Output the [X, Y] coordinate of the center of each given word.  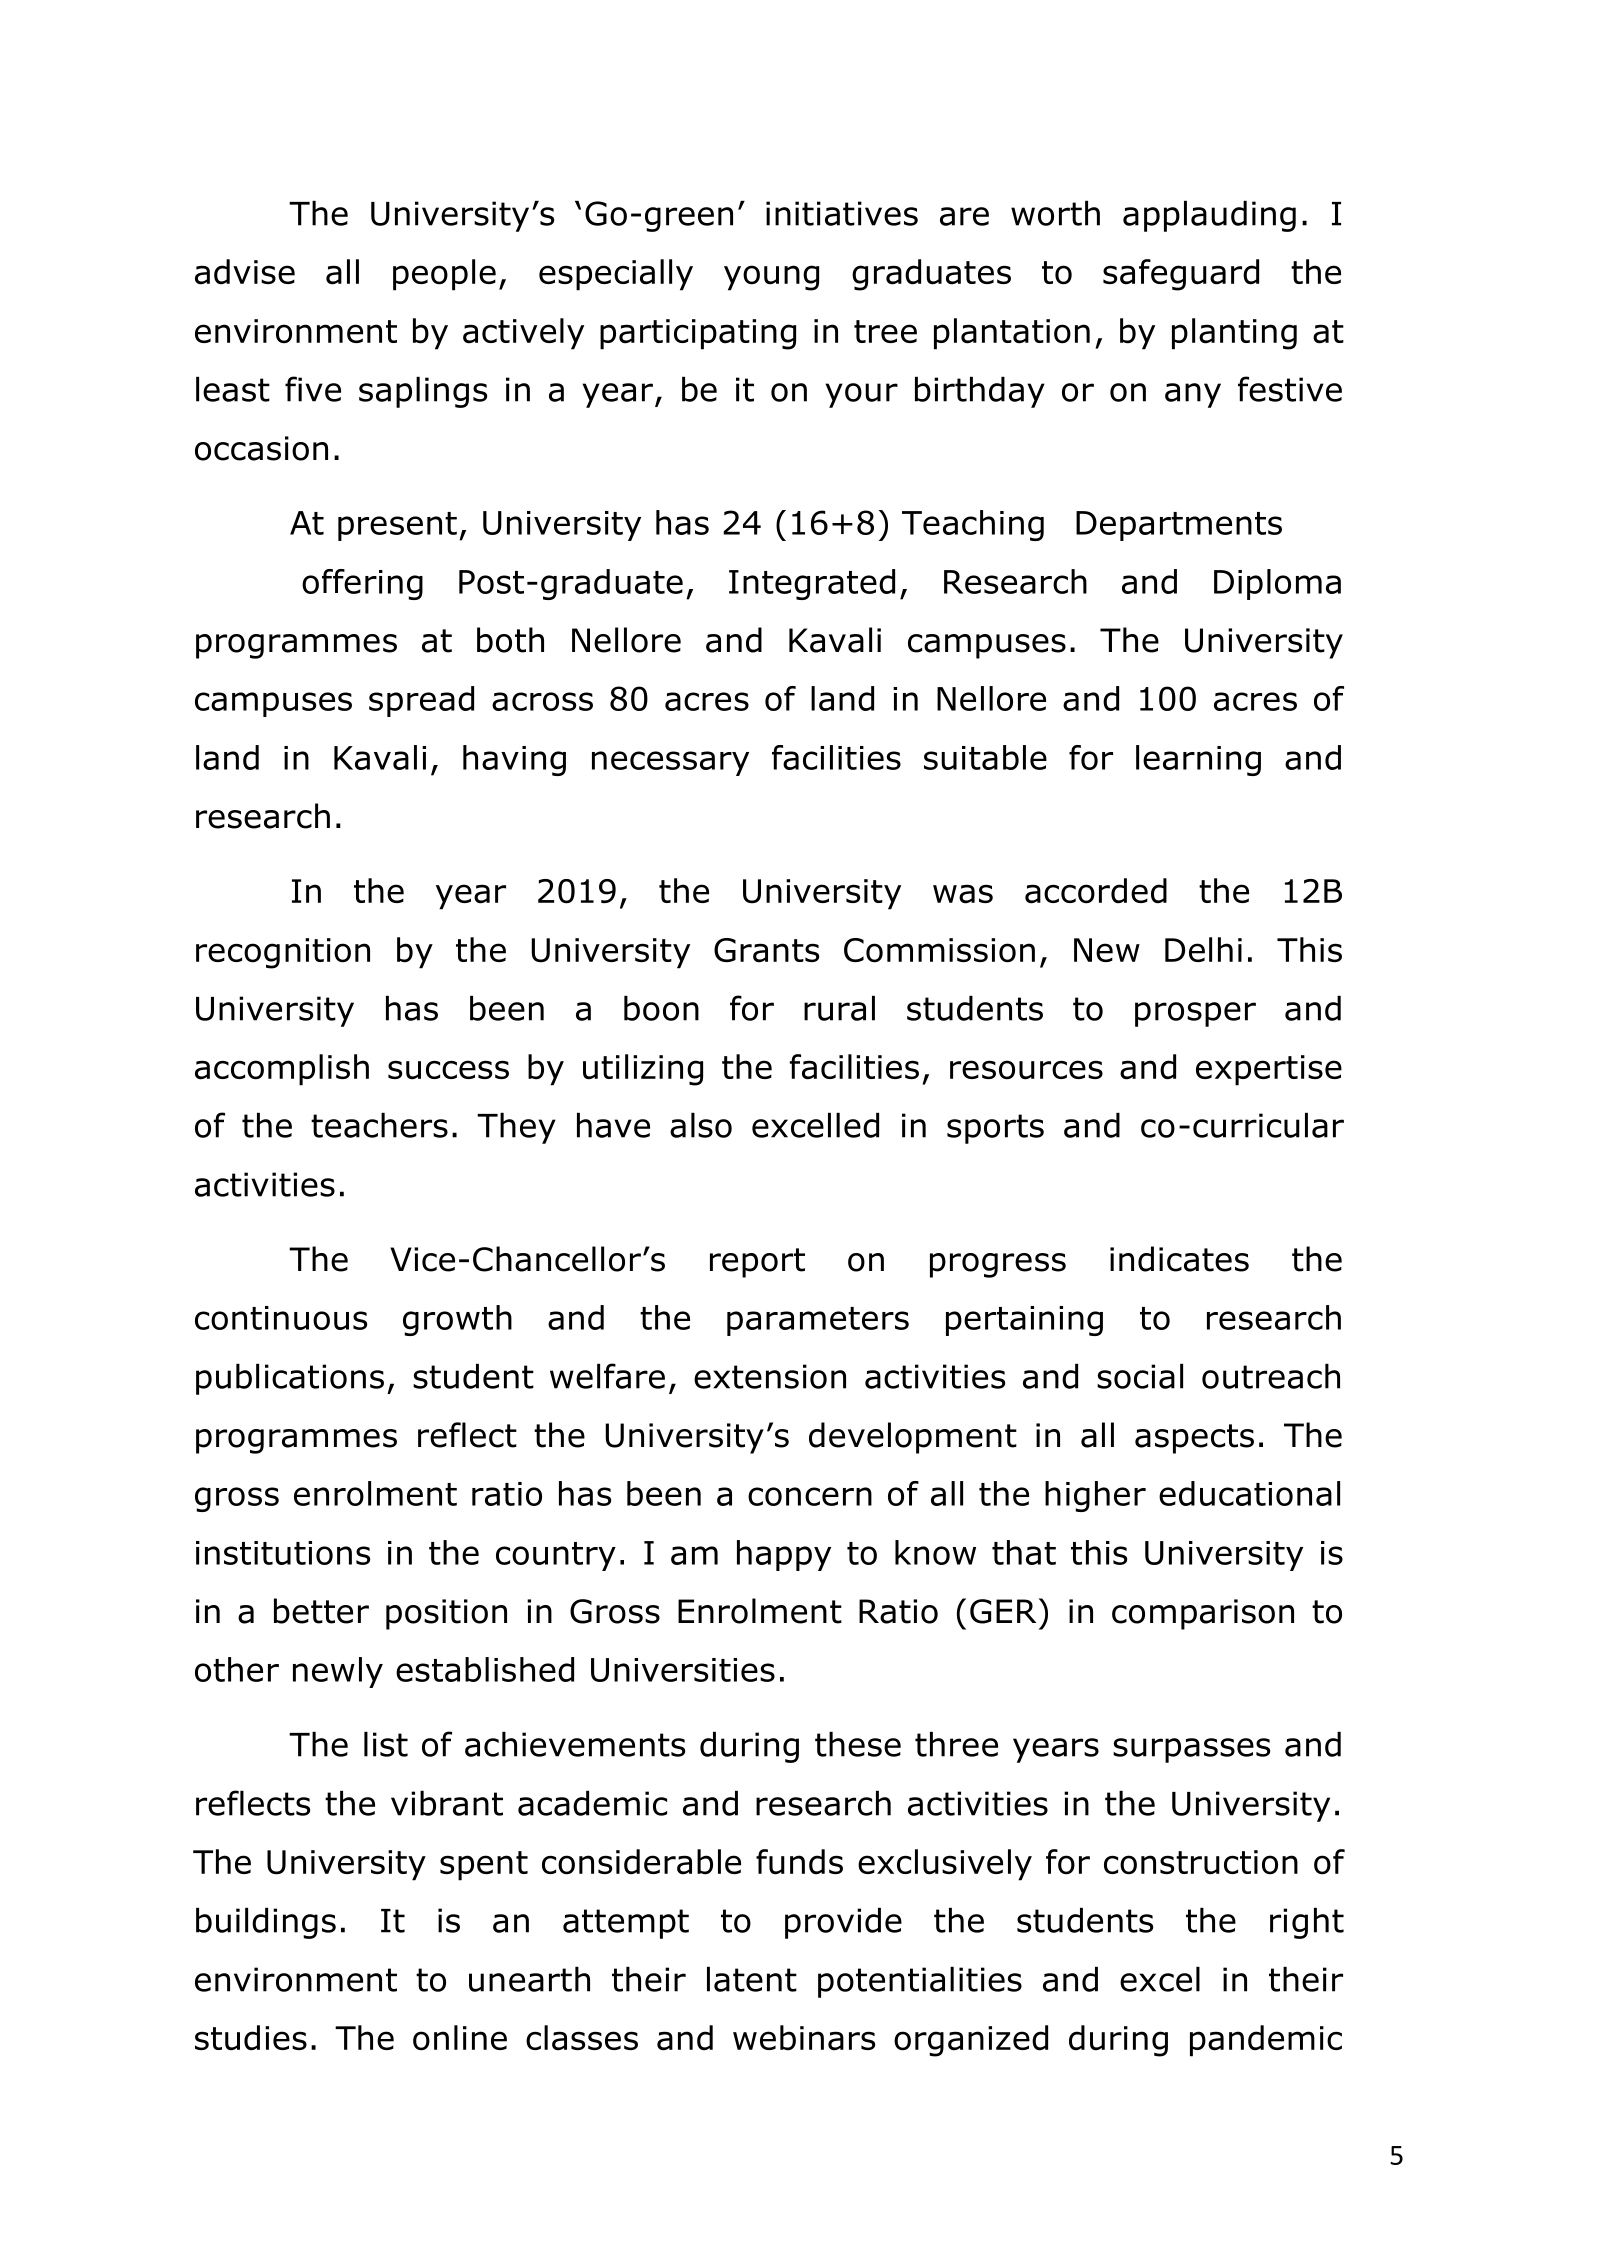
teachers [379, 1125]
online [460, 2038]
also [701, 1125]
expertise [1269, 1070]
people [444, 275]
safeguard [1181, 275]
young [771, 278]
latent [752, 1979]
